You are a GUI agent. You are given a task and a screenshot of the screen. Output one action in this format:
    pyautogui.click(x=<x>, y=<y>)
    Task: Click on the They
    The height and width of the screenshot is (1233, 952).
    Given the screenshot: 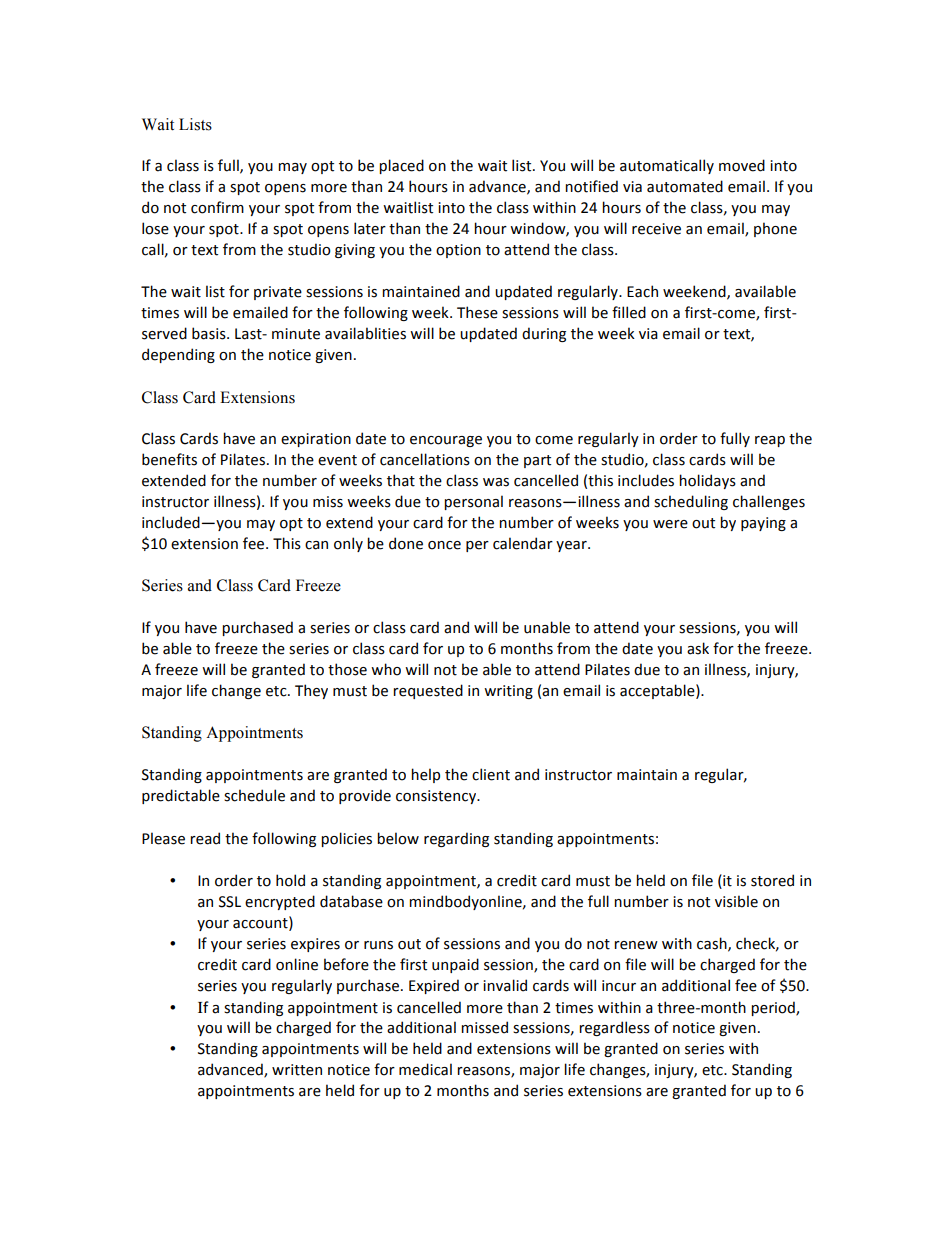 What is the action you would take?
    pyautogui.click(x=311, y=691)
